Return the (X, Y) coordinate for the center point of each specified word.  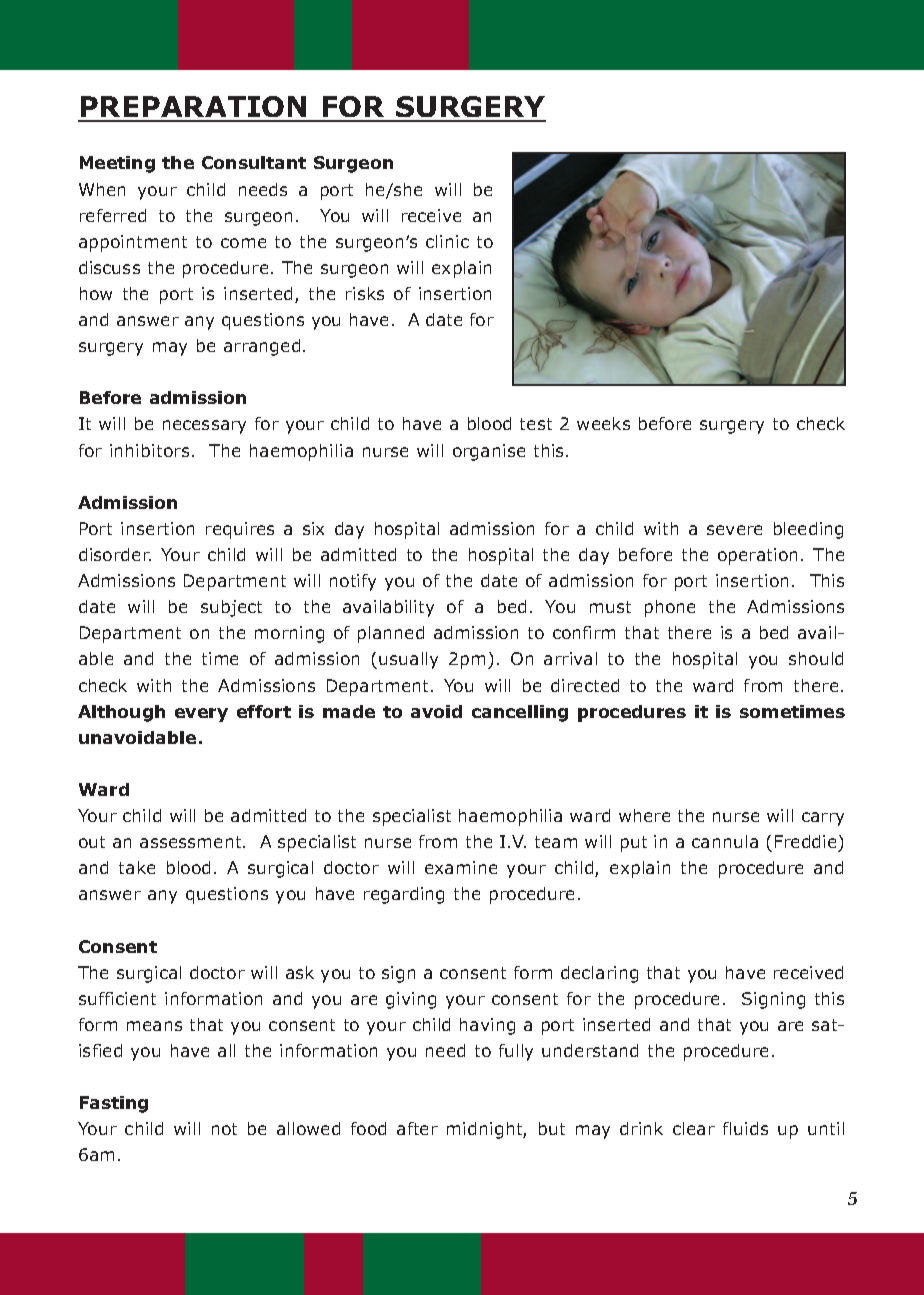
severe (734, 530)
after (417, 1128)
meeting (117, 164)
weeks (603, 423)
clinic (447, 241)
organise (489, 452)
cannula (725, 841)
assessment (192, 842)
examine (461, 867)
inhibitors (149, 450)
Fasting (114, 1104)
